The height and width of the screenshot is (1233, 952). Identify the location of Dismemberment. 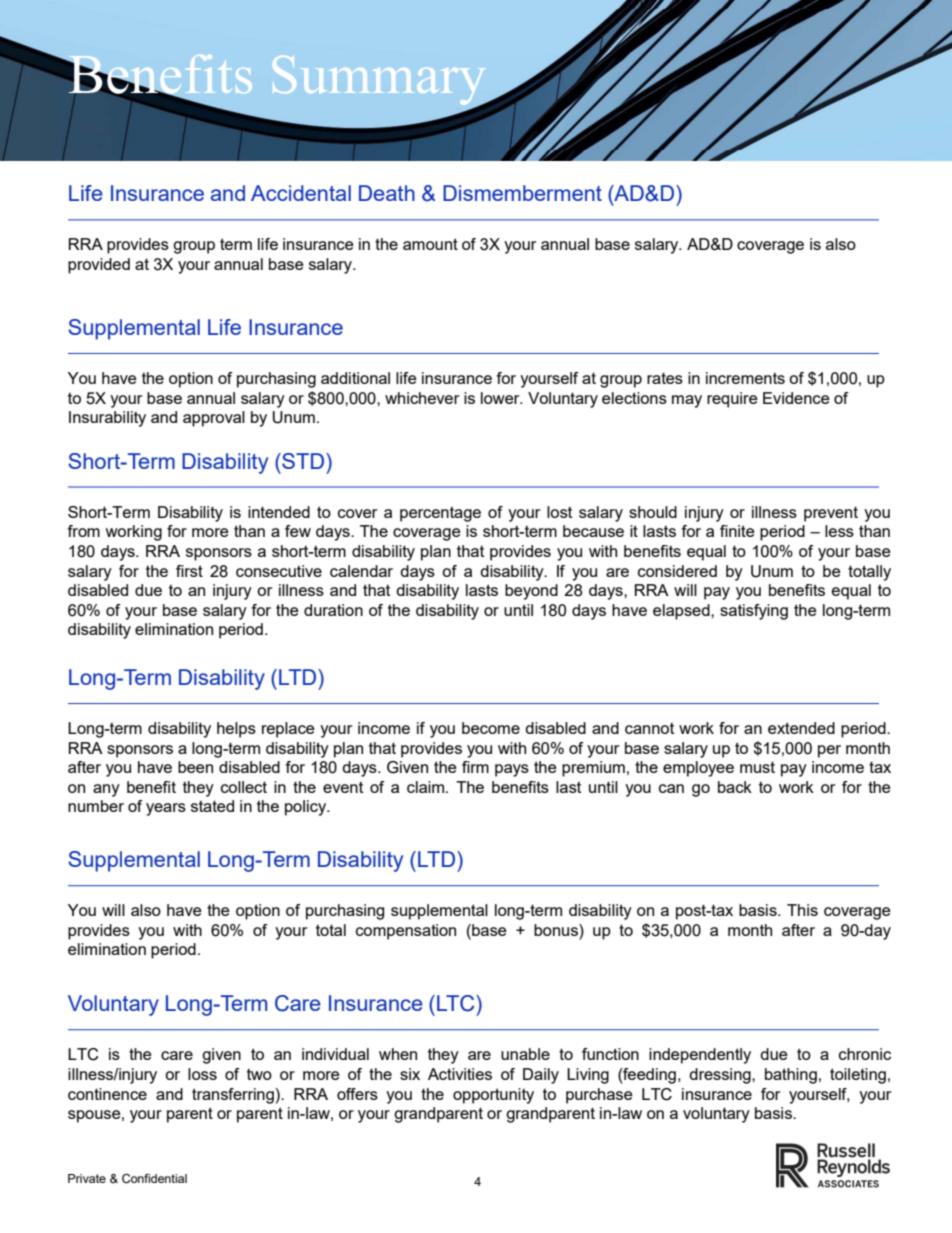
(522, 193).
